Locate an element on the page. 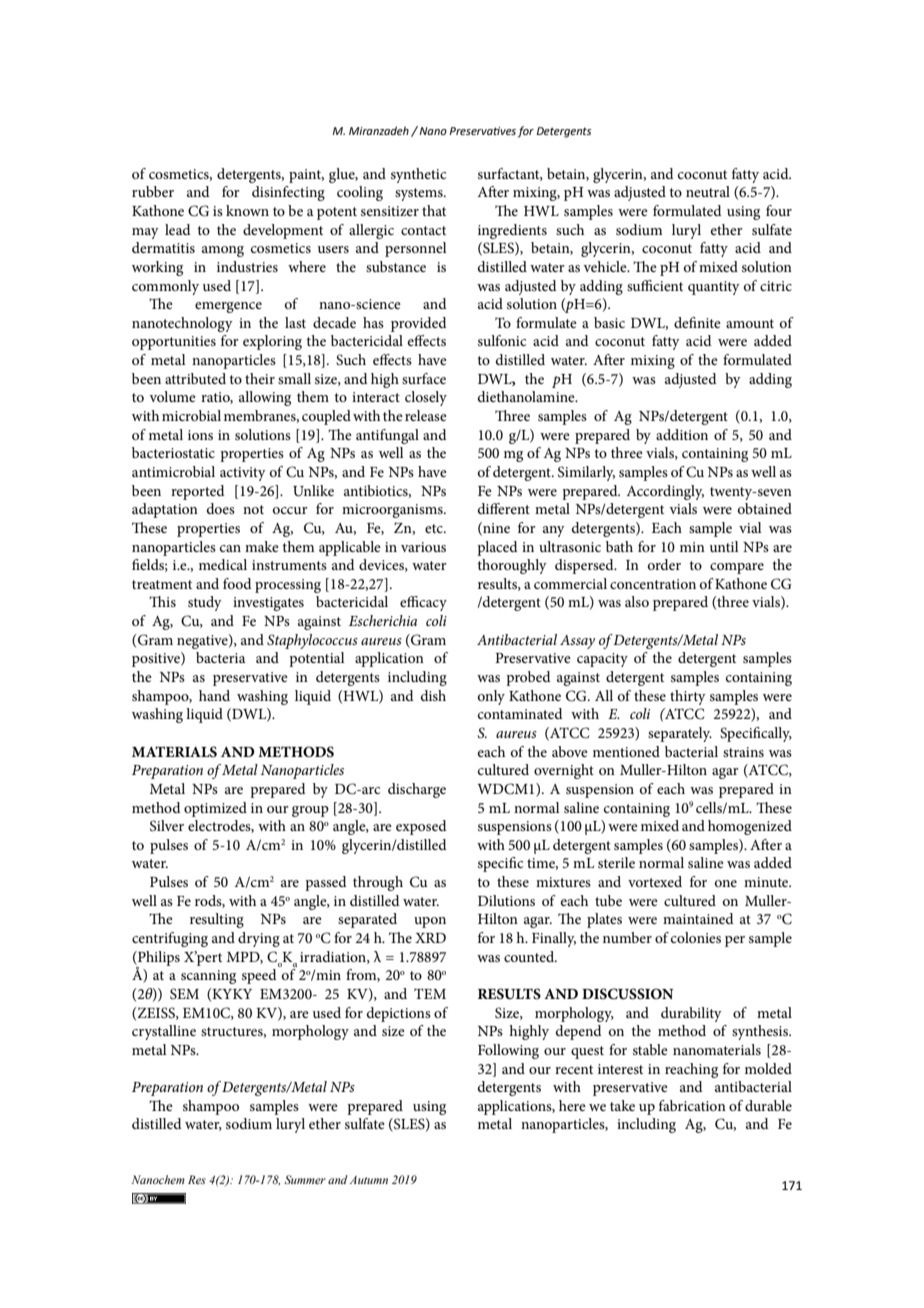 The image size is (924, 1308). thirty is located at coordinates (688, 697).
